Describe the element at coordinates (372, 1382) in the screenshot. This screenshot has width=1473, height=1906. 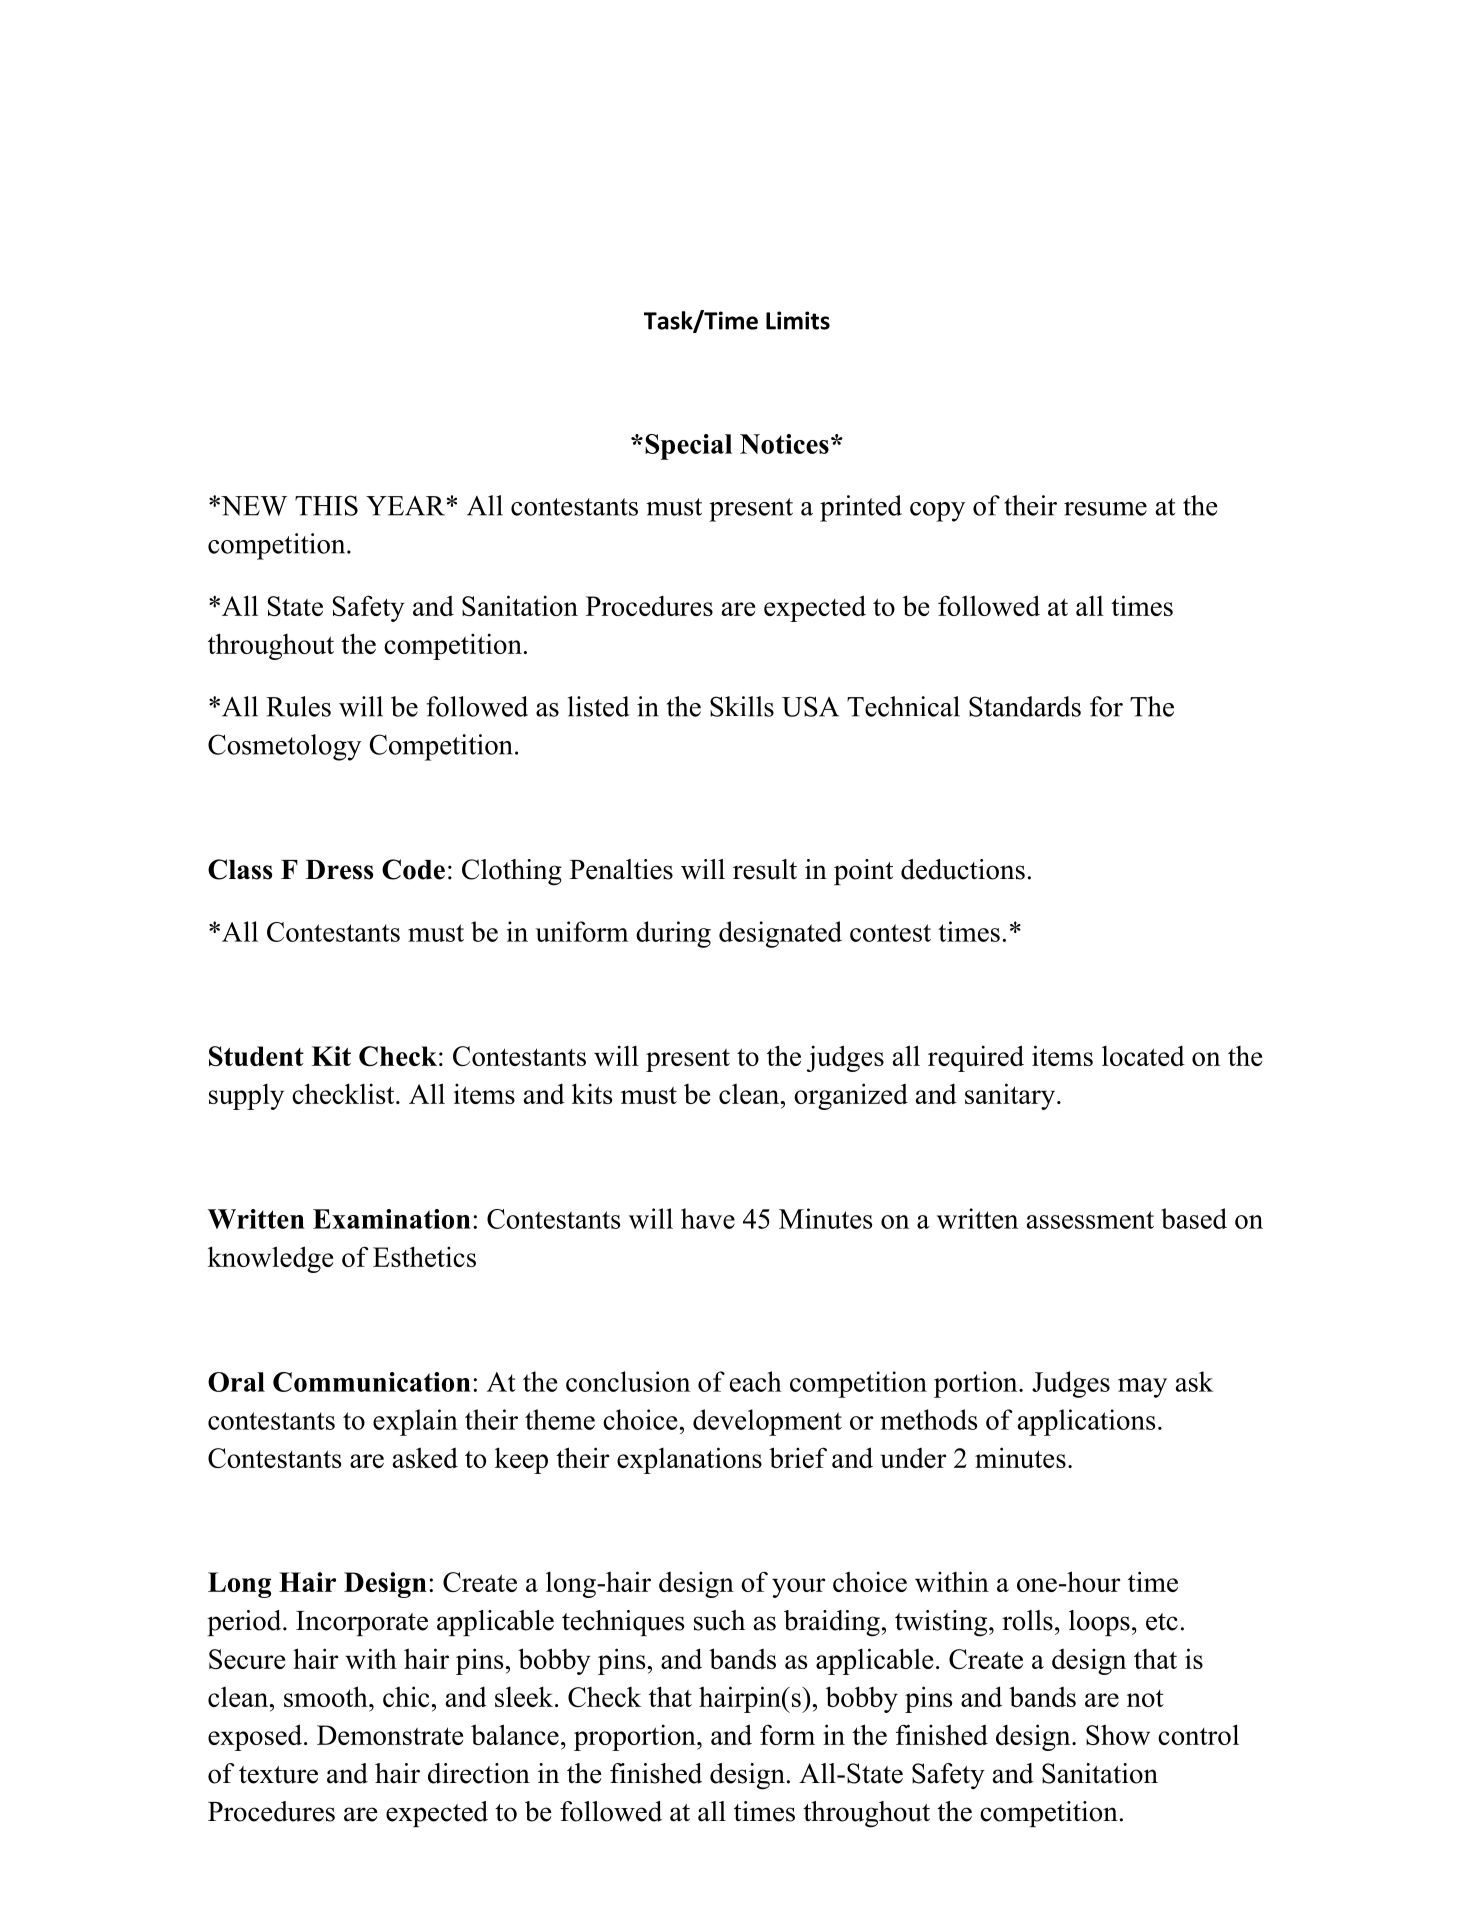
I see `Communication` at that location.
